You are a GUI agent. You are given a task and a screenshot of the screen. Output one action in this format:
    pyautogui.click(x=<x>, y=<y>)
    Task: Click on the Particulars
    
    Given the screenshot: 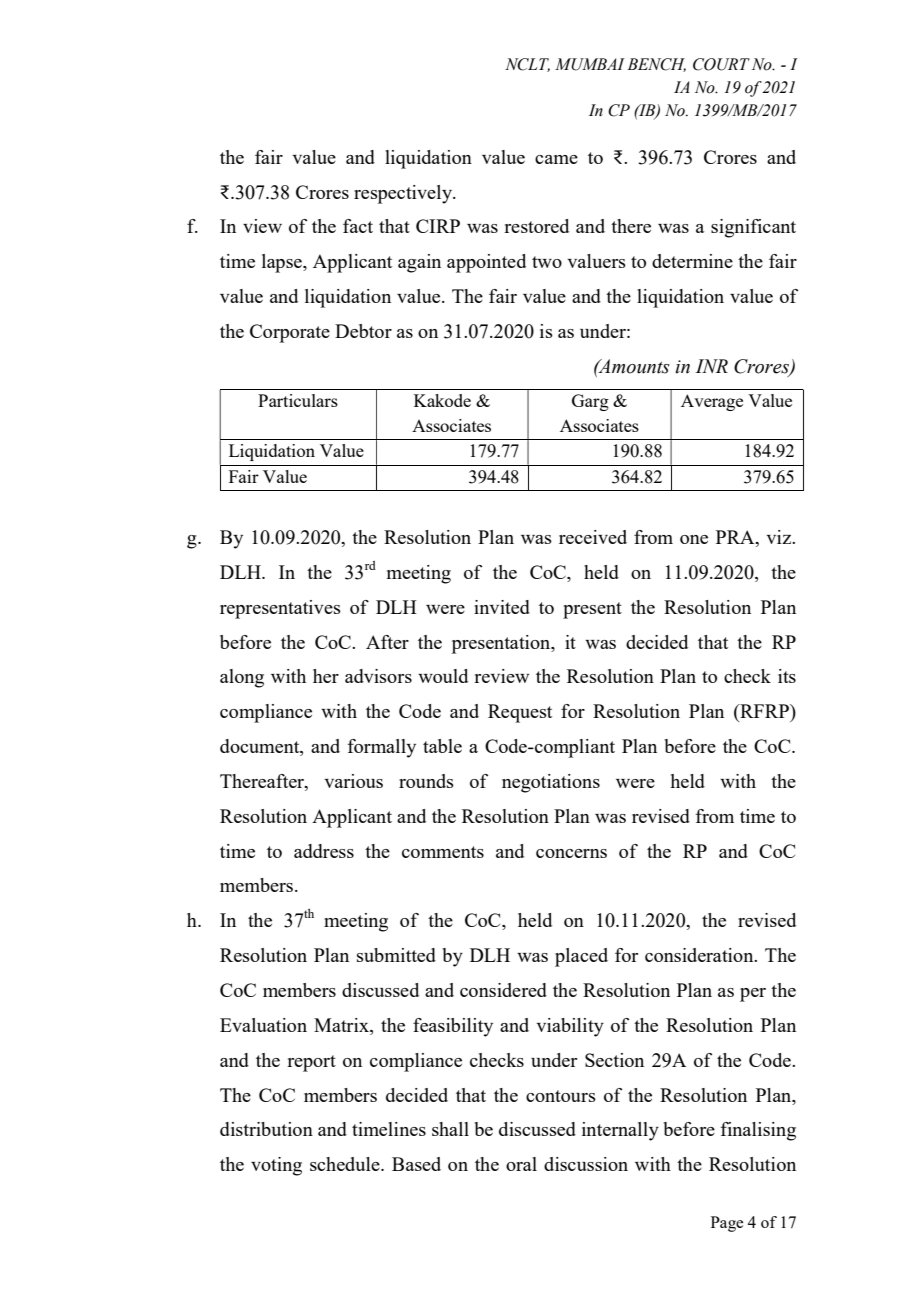 What is the action you would take?
    pyautogui.click(x=298, y=400)
